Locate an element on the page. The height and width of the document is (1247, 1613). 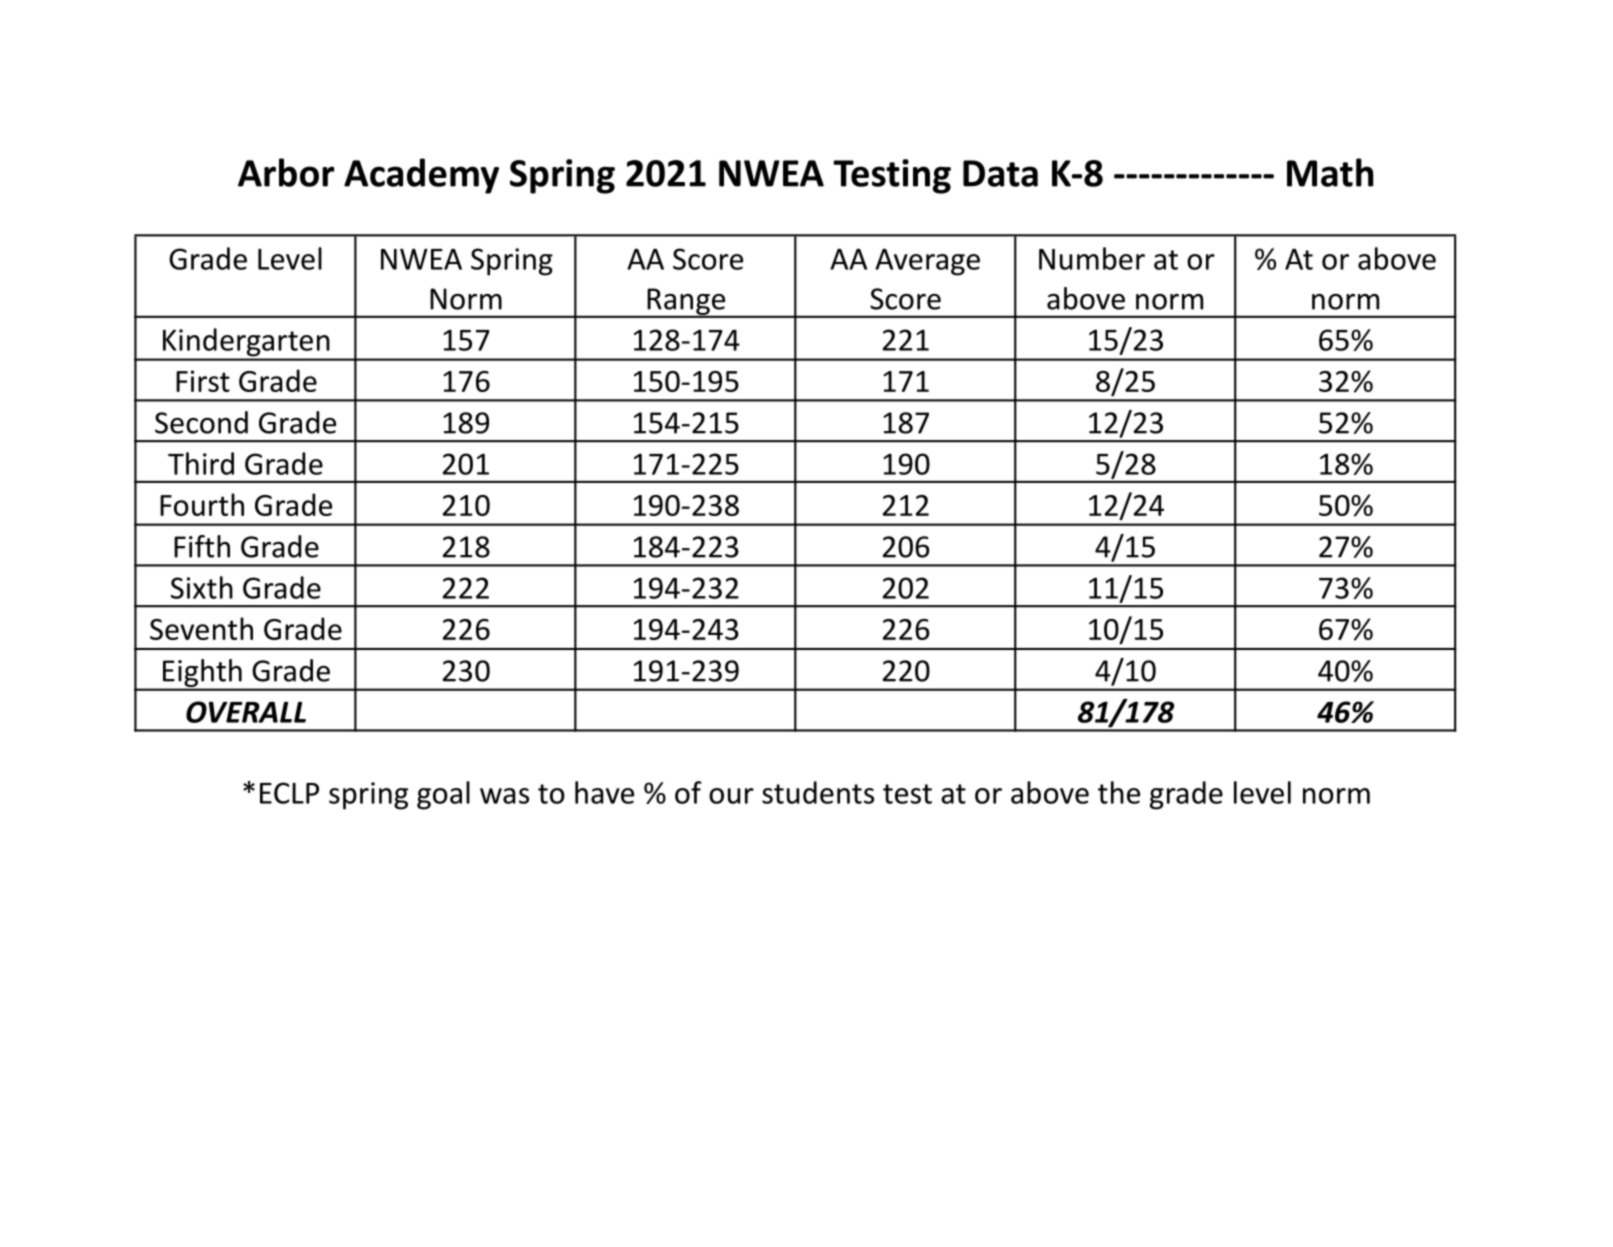
Range is located at coordinates (686, 302).
